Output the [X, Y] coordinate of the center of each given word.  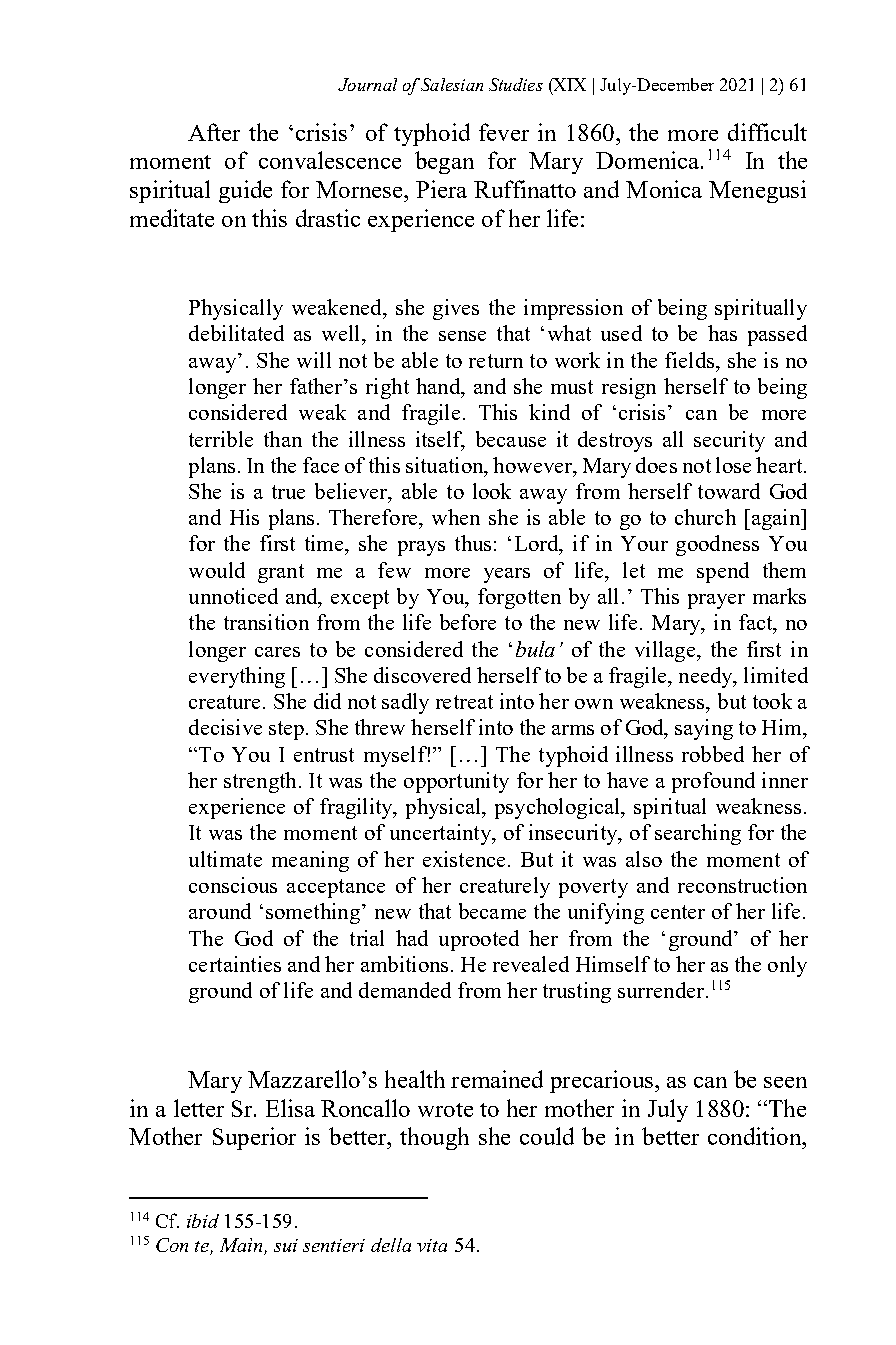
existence [464, 859]
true [288, 492]
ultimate [225, 859]
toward [729, 491]
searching [698, 834]
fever [504, 132]
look [492, 491]
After [214, 132]
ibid [203, 1221]
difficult [767, 132]
